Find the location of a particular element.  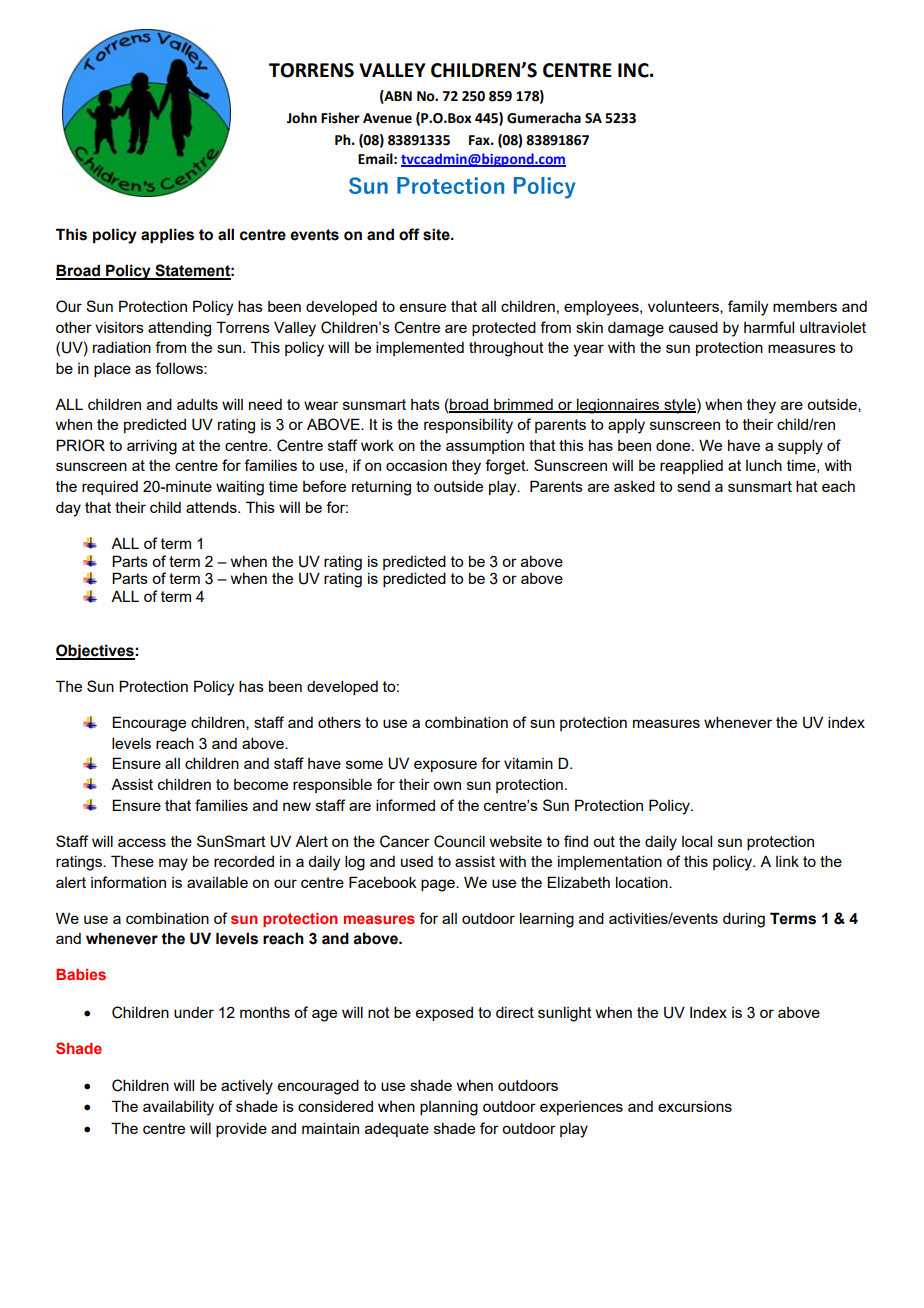

Avenue is located at coordinates (387, 118).
